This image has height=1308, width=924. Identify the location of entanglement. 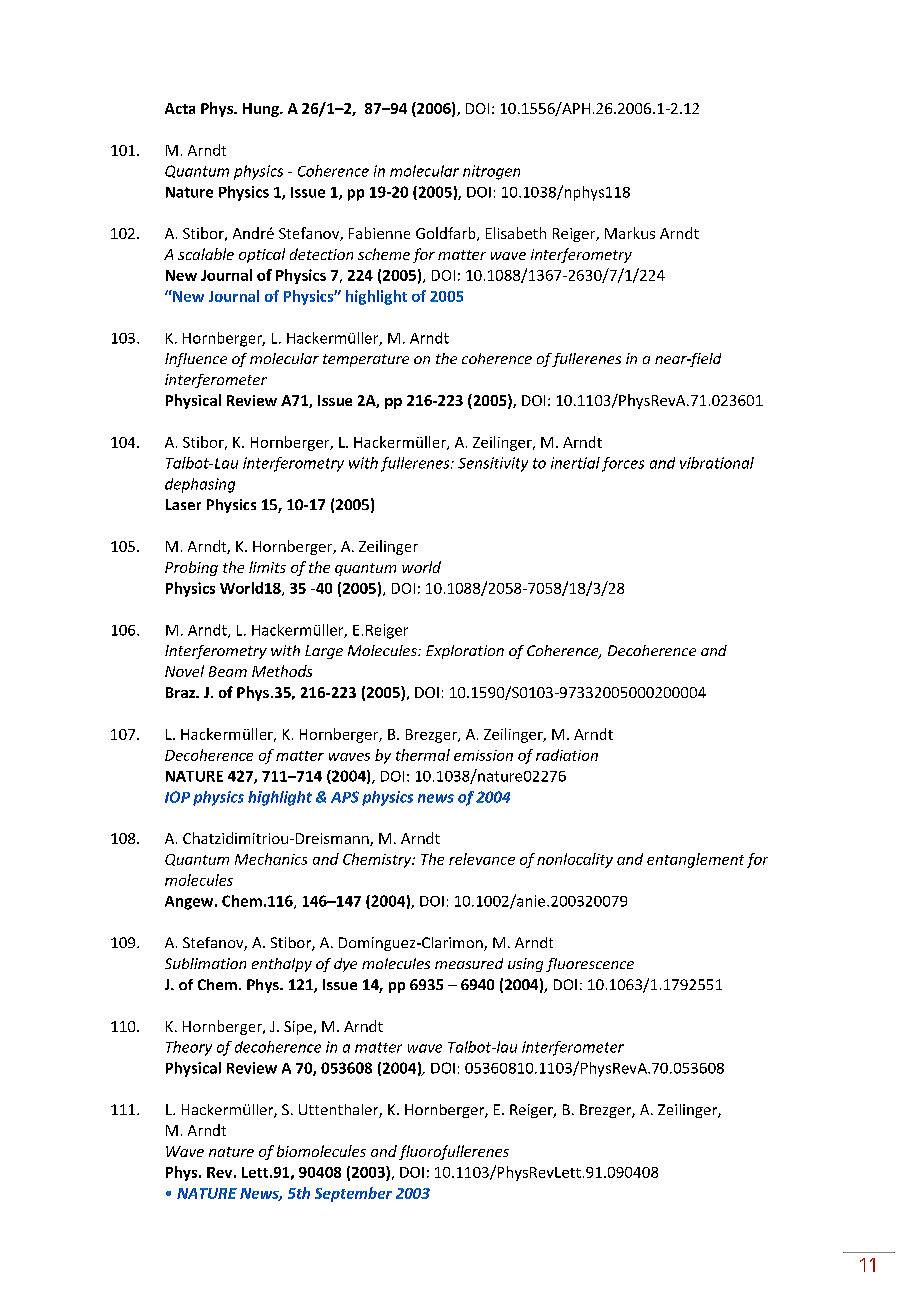
(695, 860).
